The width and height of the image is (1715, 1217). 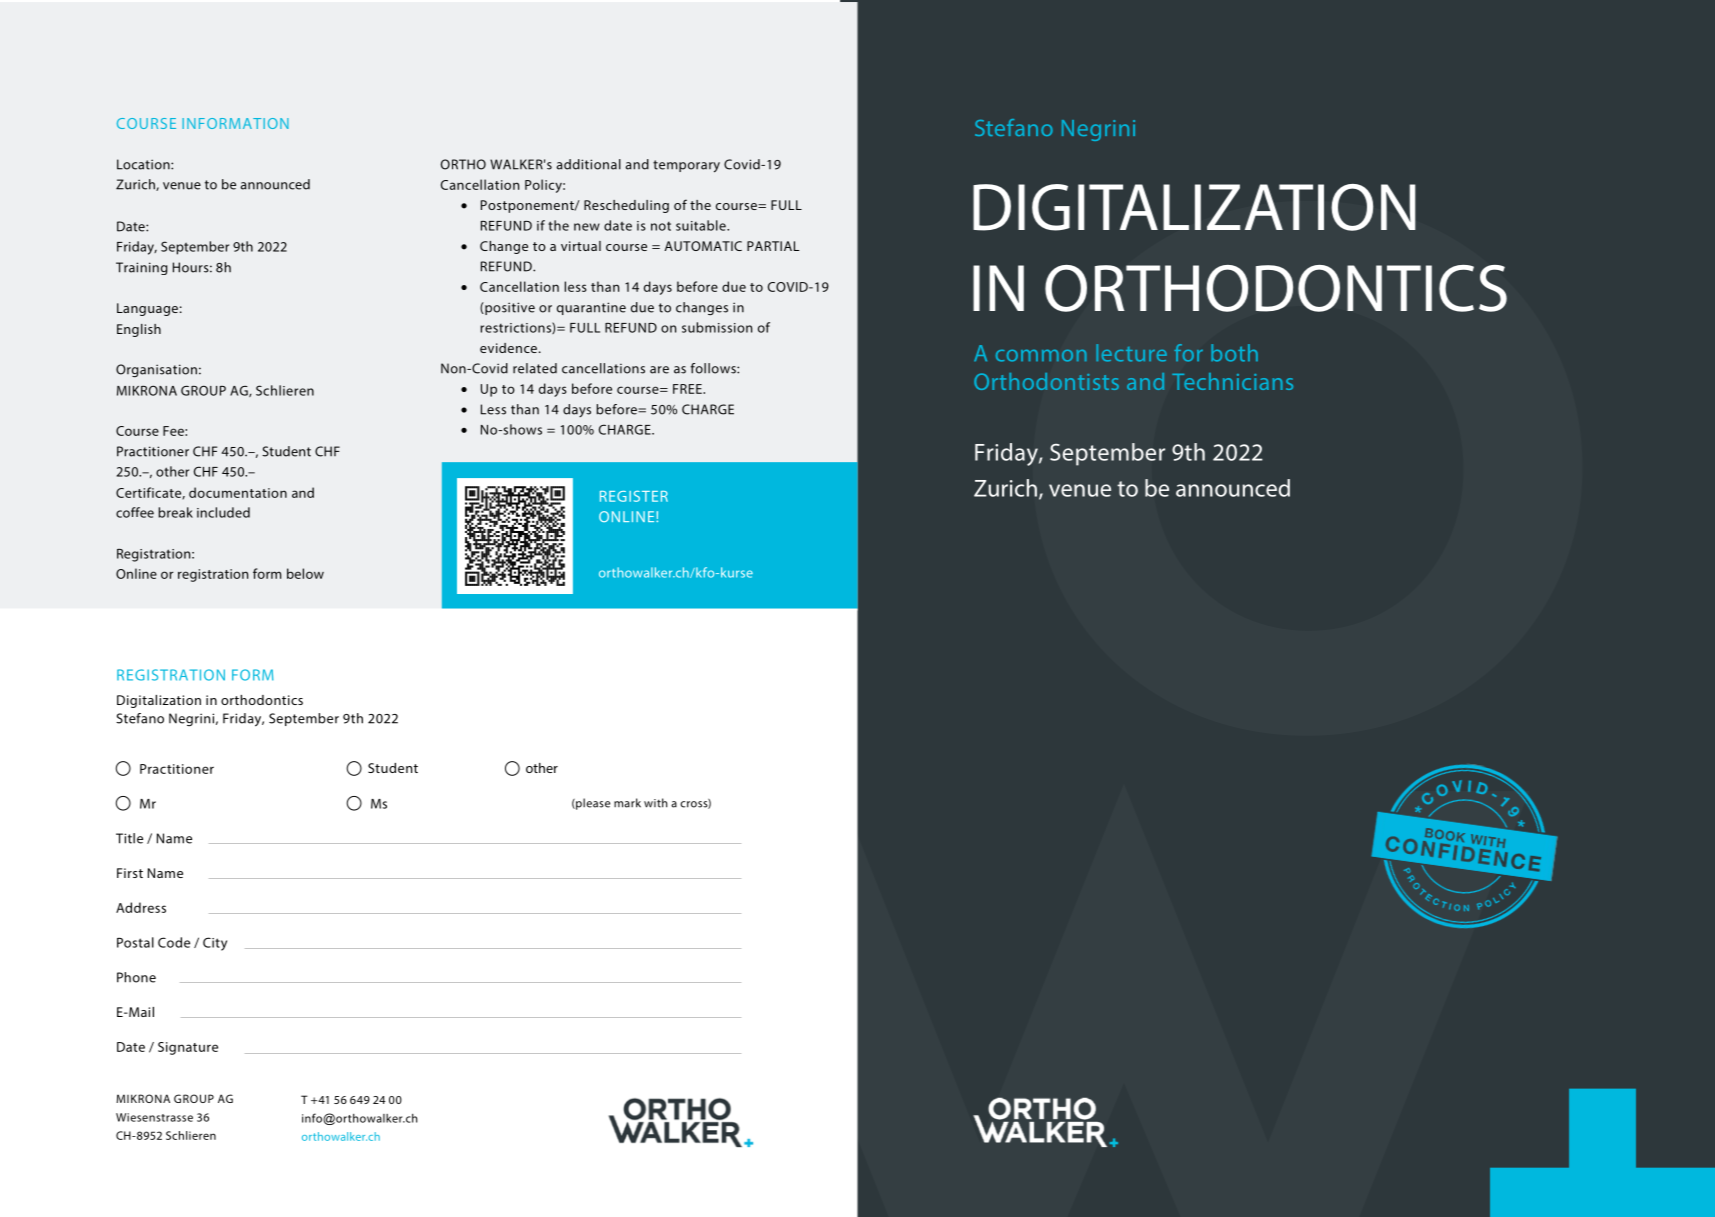 What do you see at coordinates (686, 166) in the image?
I see `temporary` at bounding box center [686, 166].
